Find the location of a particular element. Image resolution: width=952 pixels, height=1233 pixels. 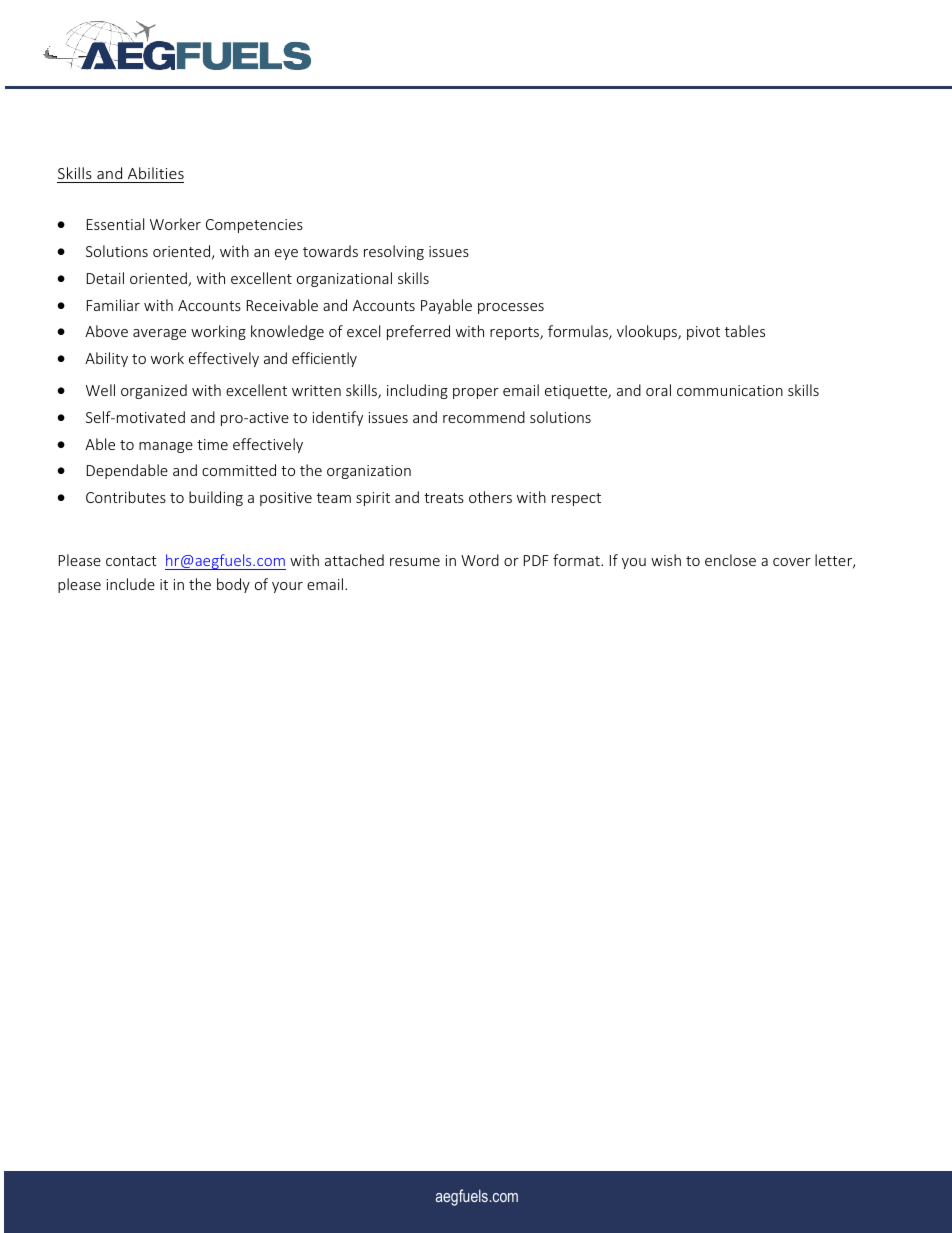

processes is located at coordinates (511, 308).
